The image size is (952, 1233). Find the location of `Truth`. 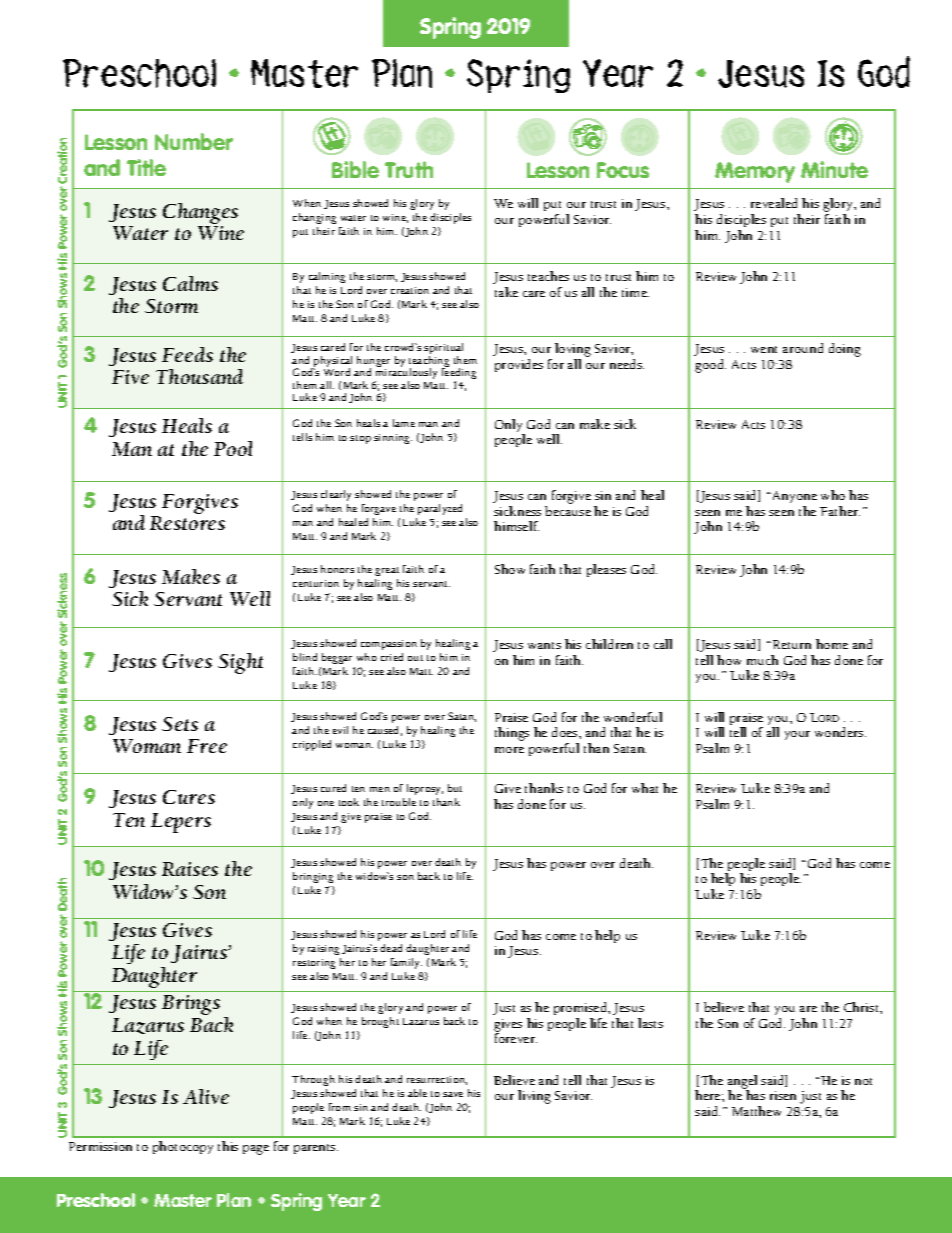

Truth is located at coordinates (409, 169).
